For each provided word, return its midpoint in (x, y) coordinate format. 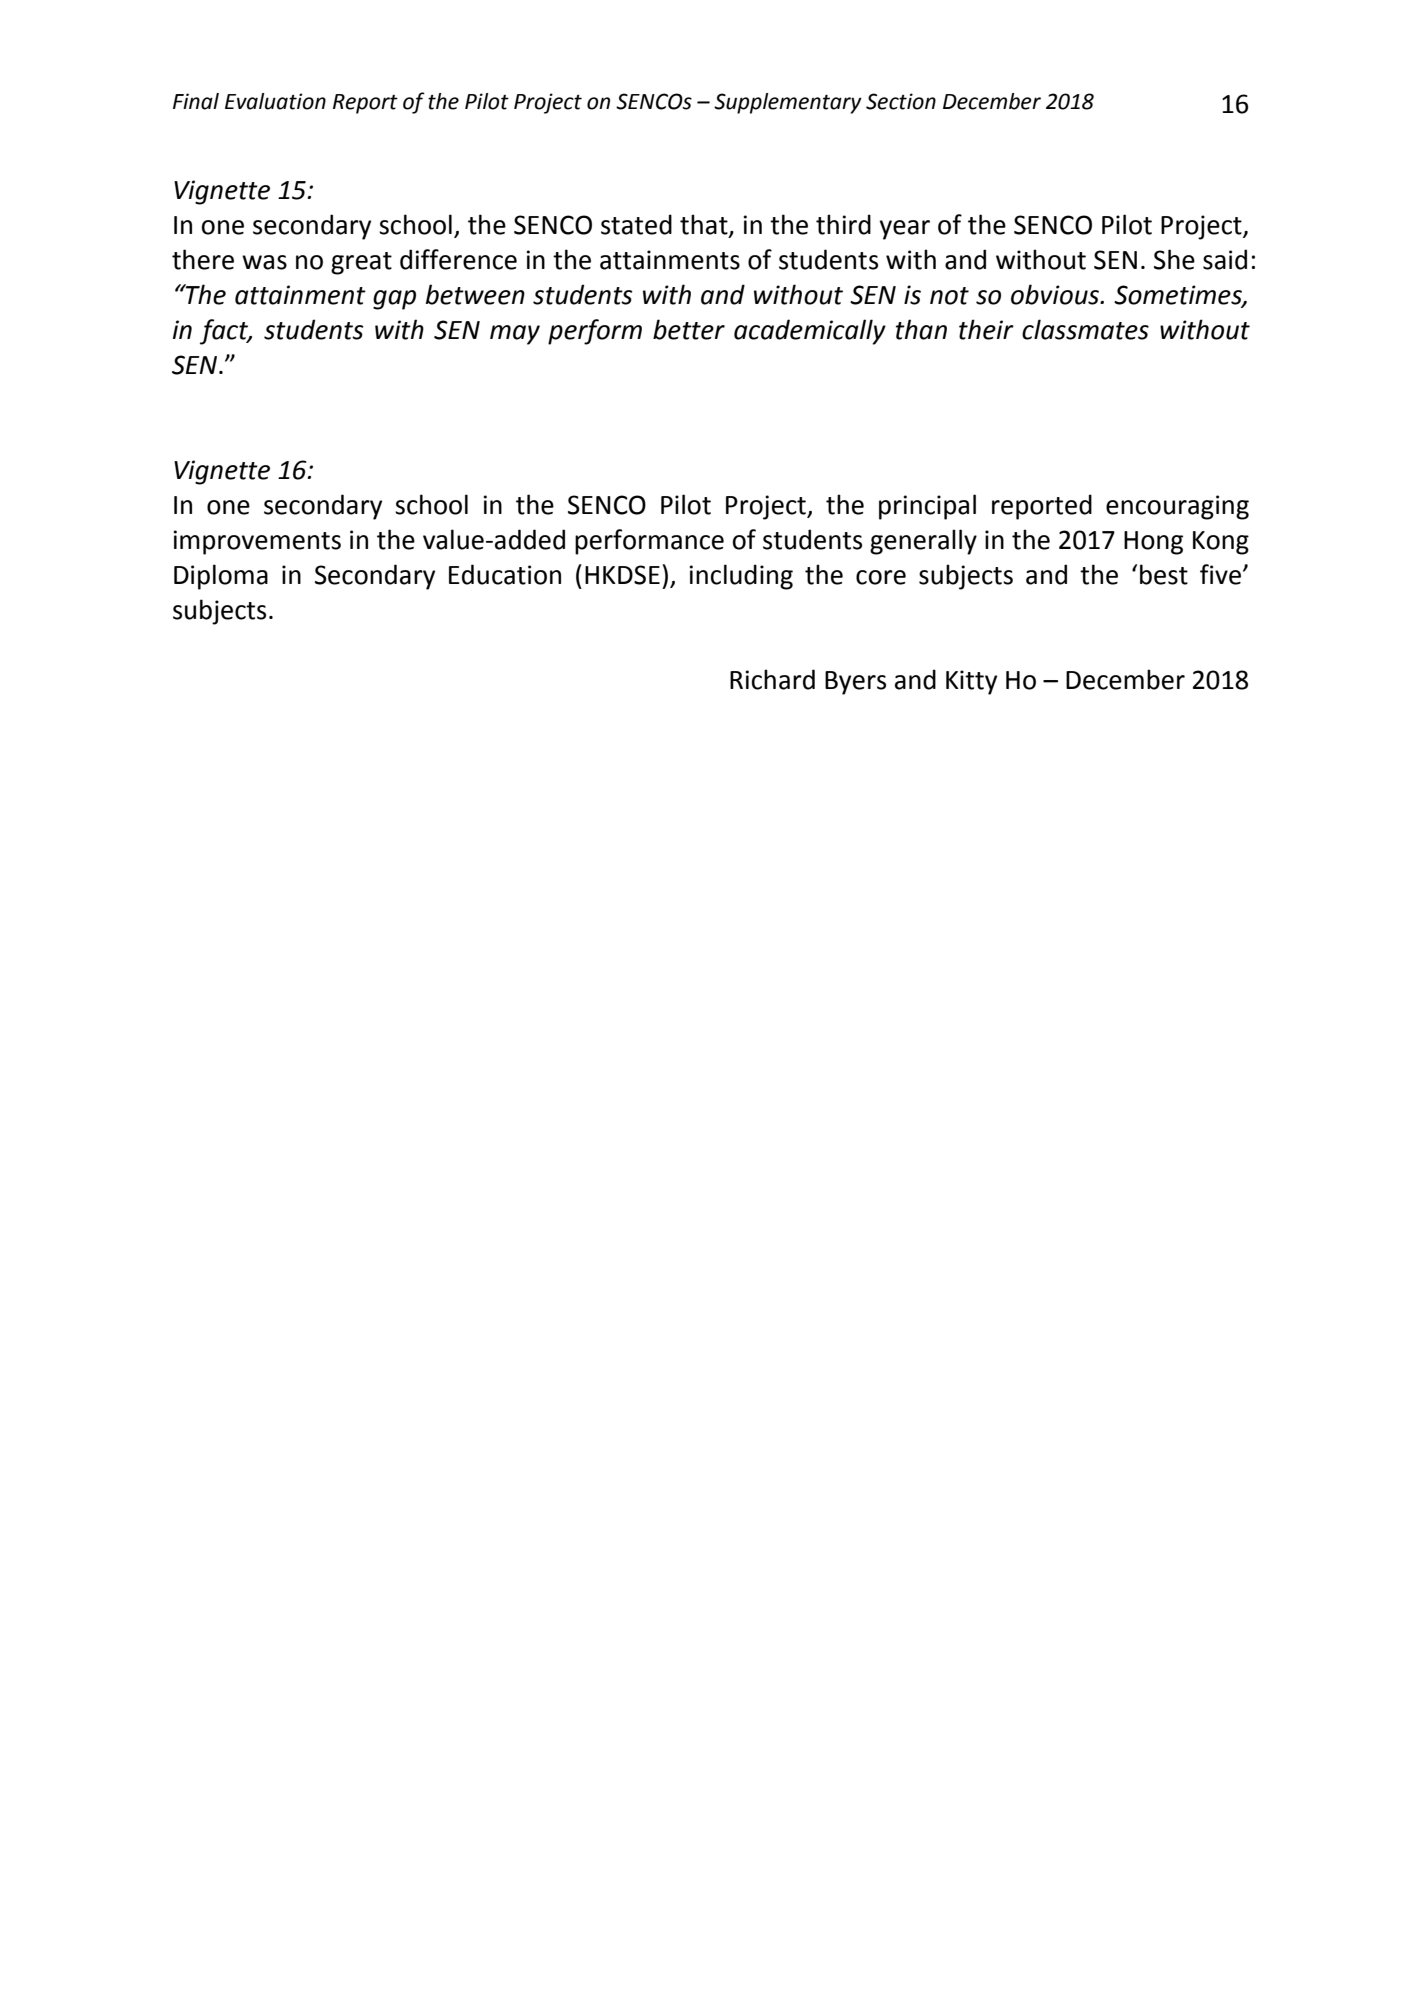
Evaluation (275, 101)
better (689, 329)
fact (225, 332)
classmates (1085, 329)
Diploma (221, 577)
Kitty (971, 682)
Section (901, 101)
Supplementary (788, 103)
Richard (772, 679)
